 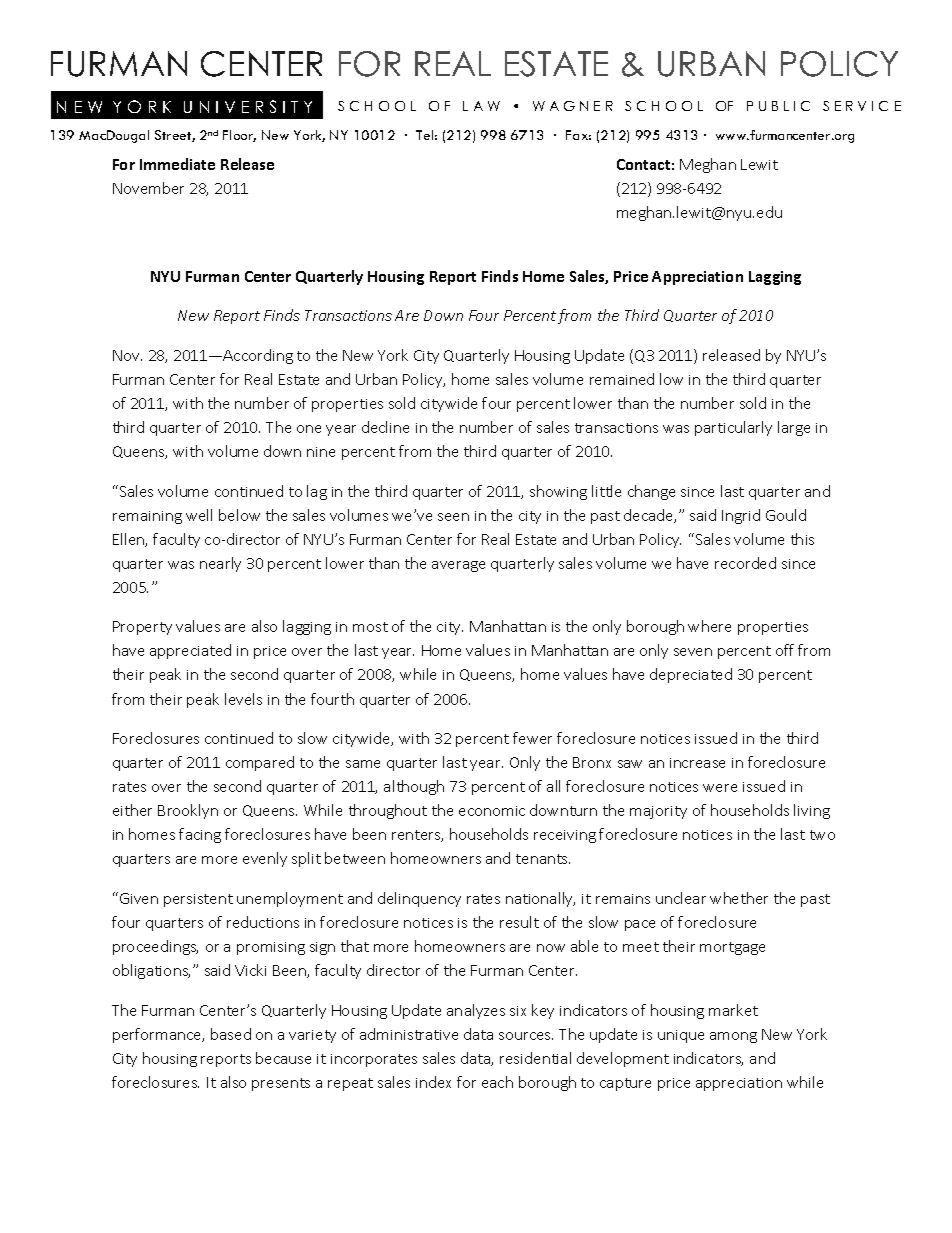 What do you see at coordinates (622, 379) in the screenshot?
I see `remained` at bounding box center [622, 379].
